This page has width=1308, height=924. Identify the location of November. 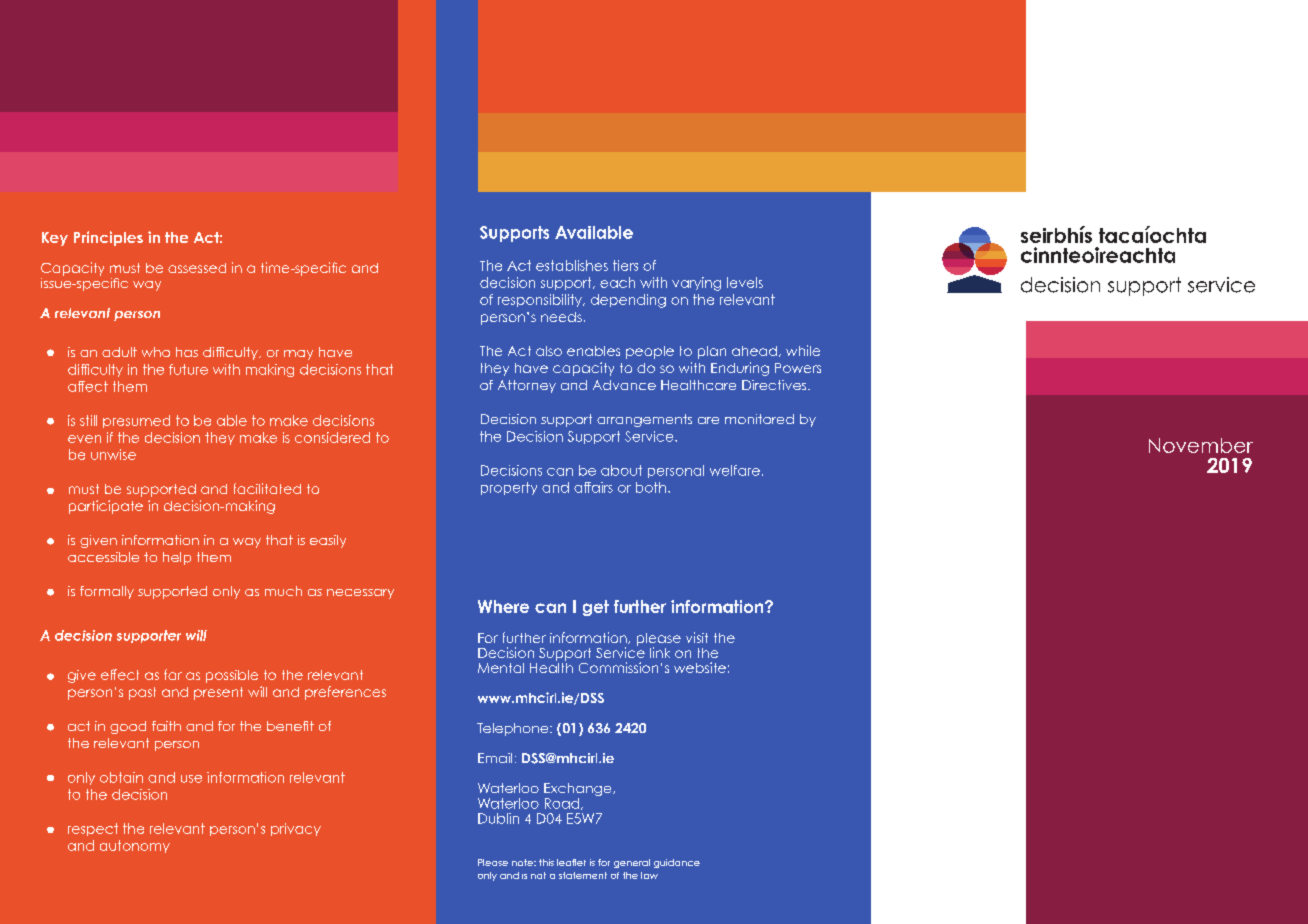
(1201, 445).
